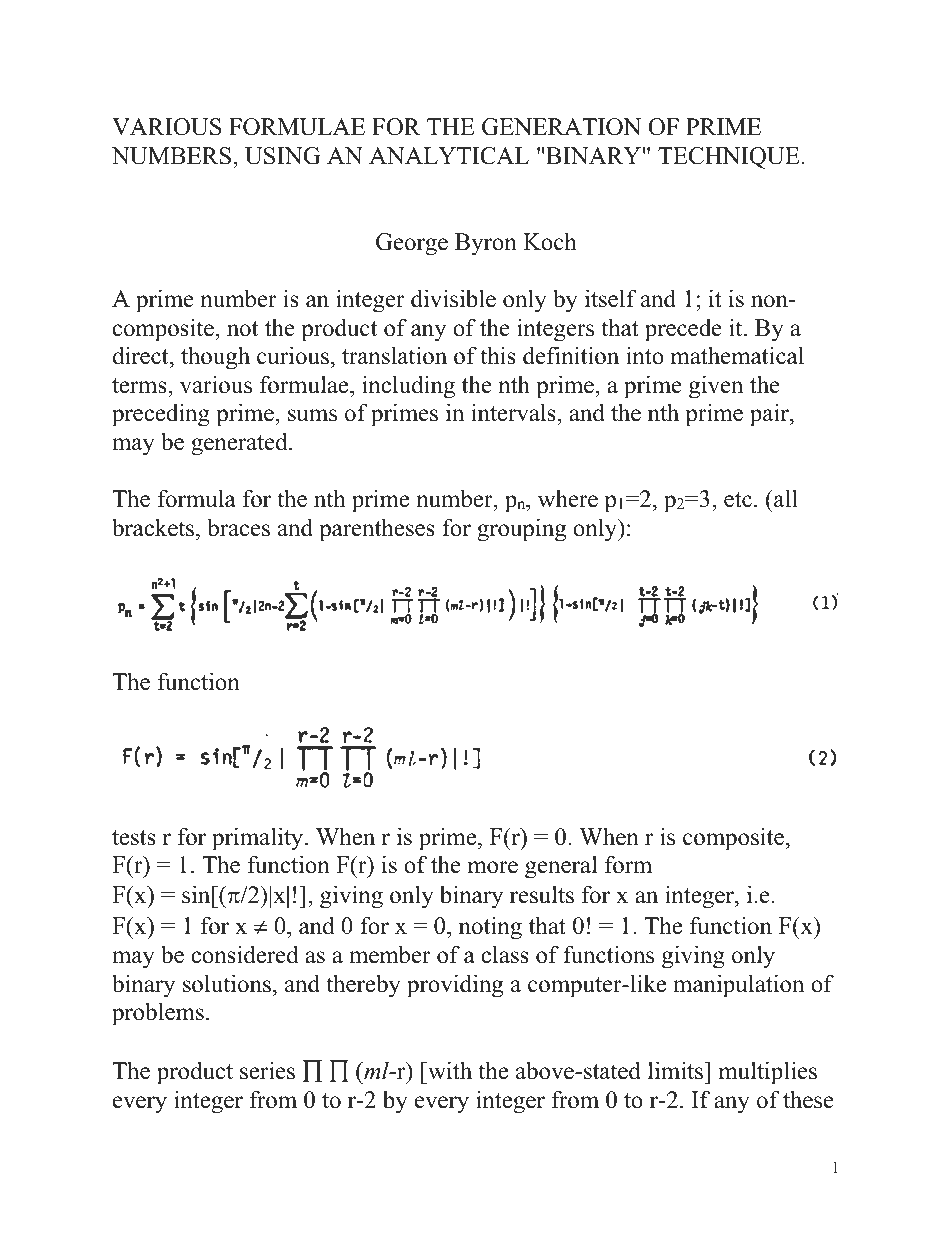 Image resolution: width=952 pixels, height=1233 pixels. Describe the element at coordinates (449, 1070) in the screenshot. I see `with` at that location.
